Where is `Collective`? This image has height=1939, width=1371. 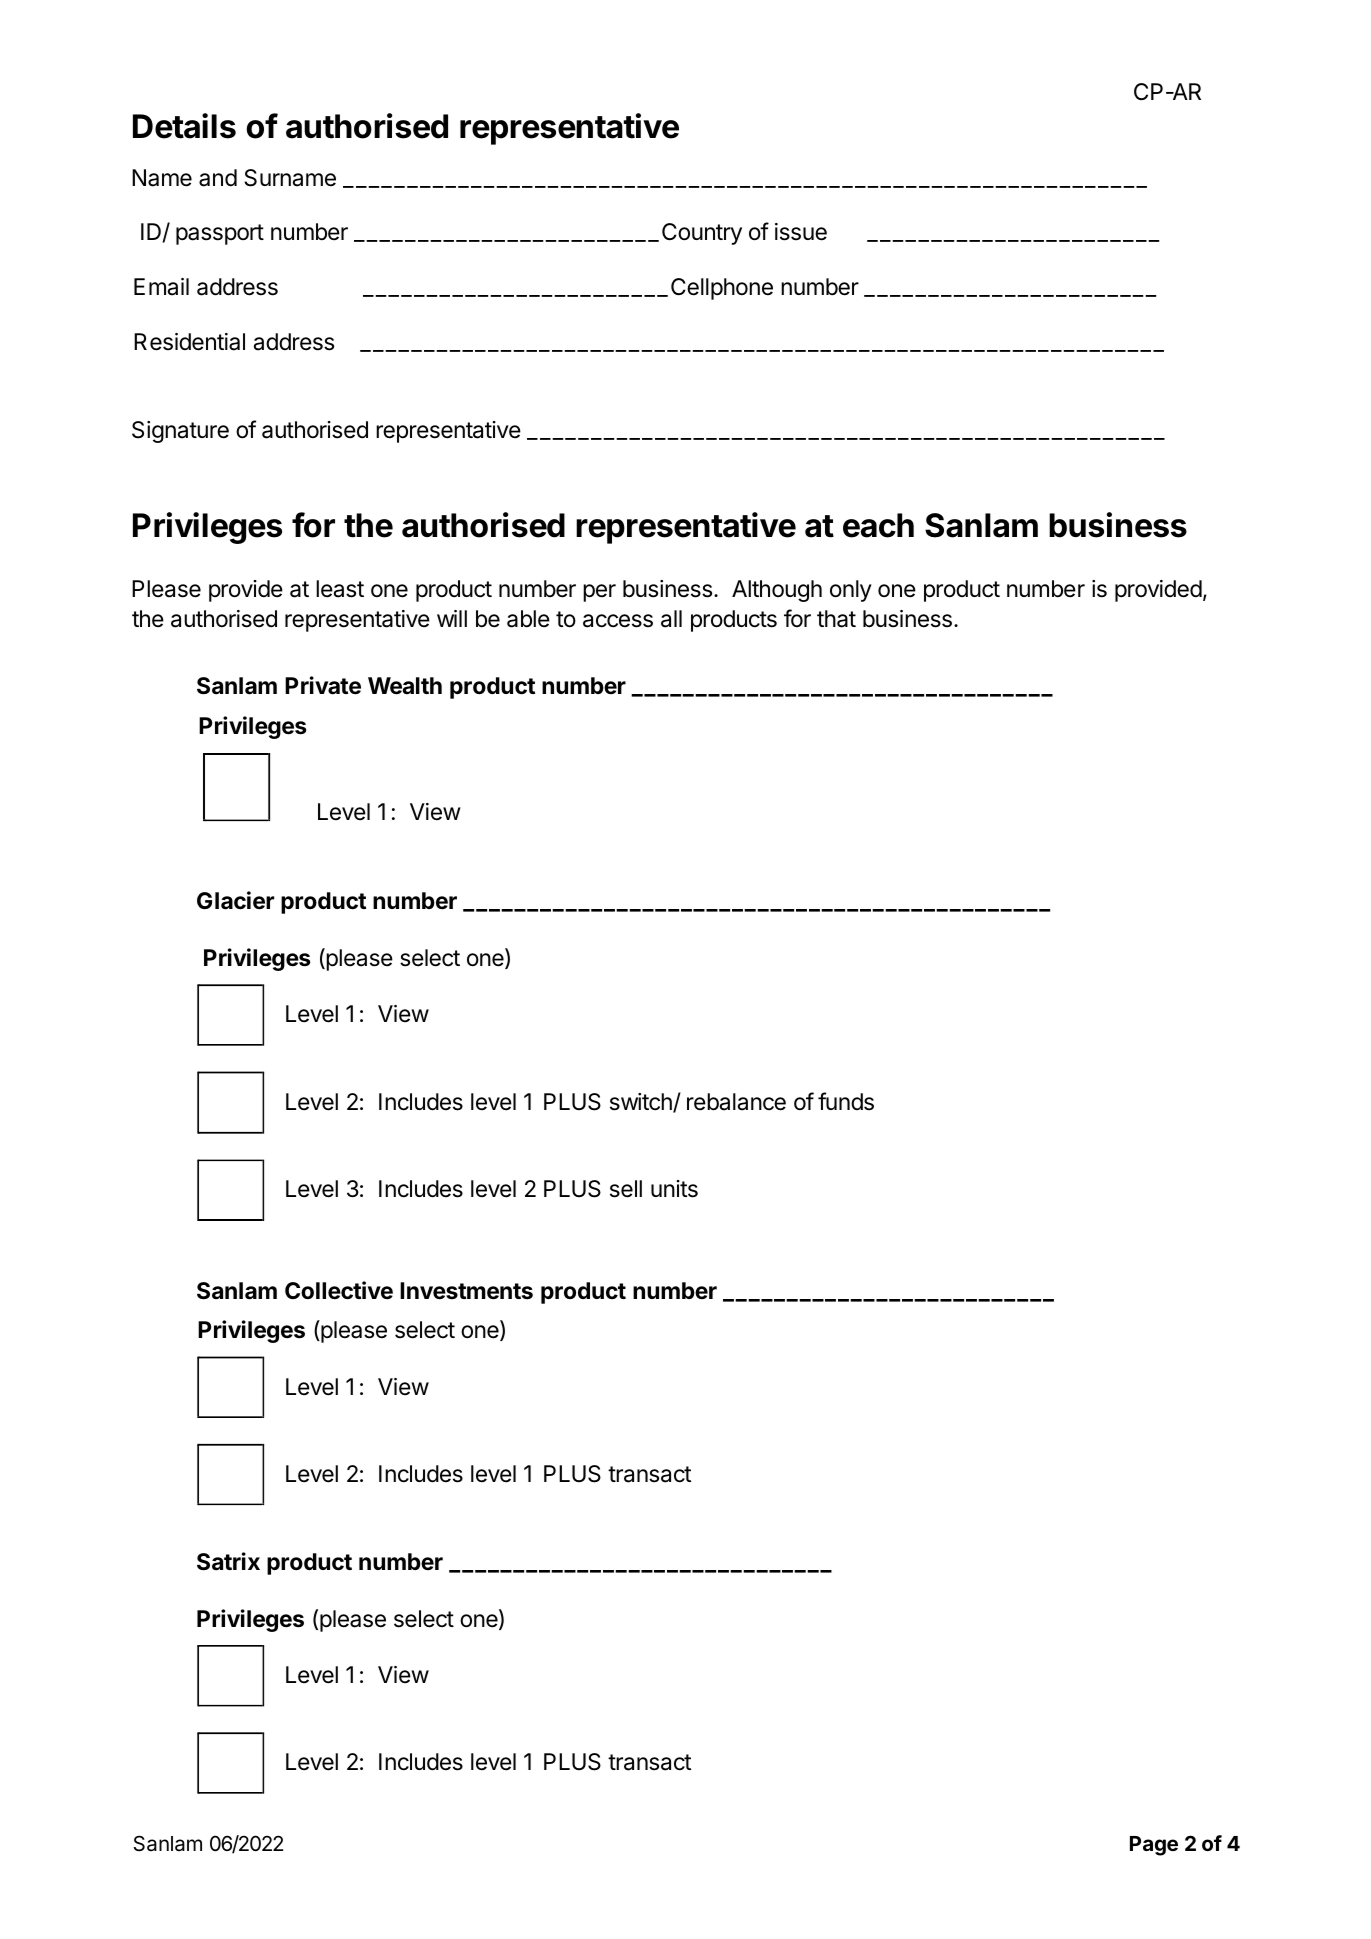 Collective is located at coordinates (339, 1290).
